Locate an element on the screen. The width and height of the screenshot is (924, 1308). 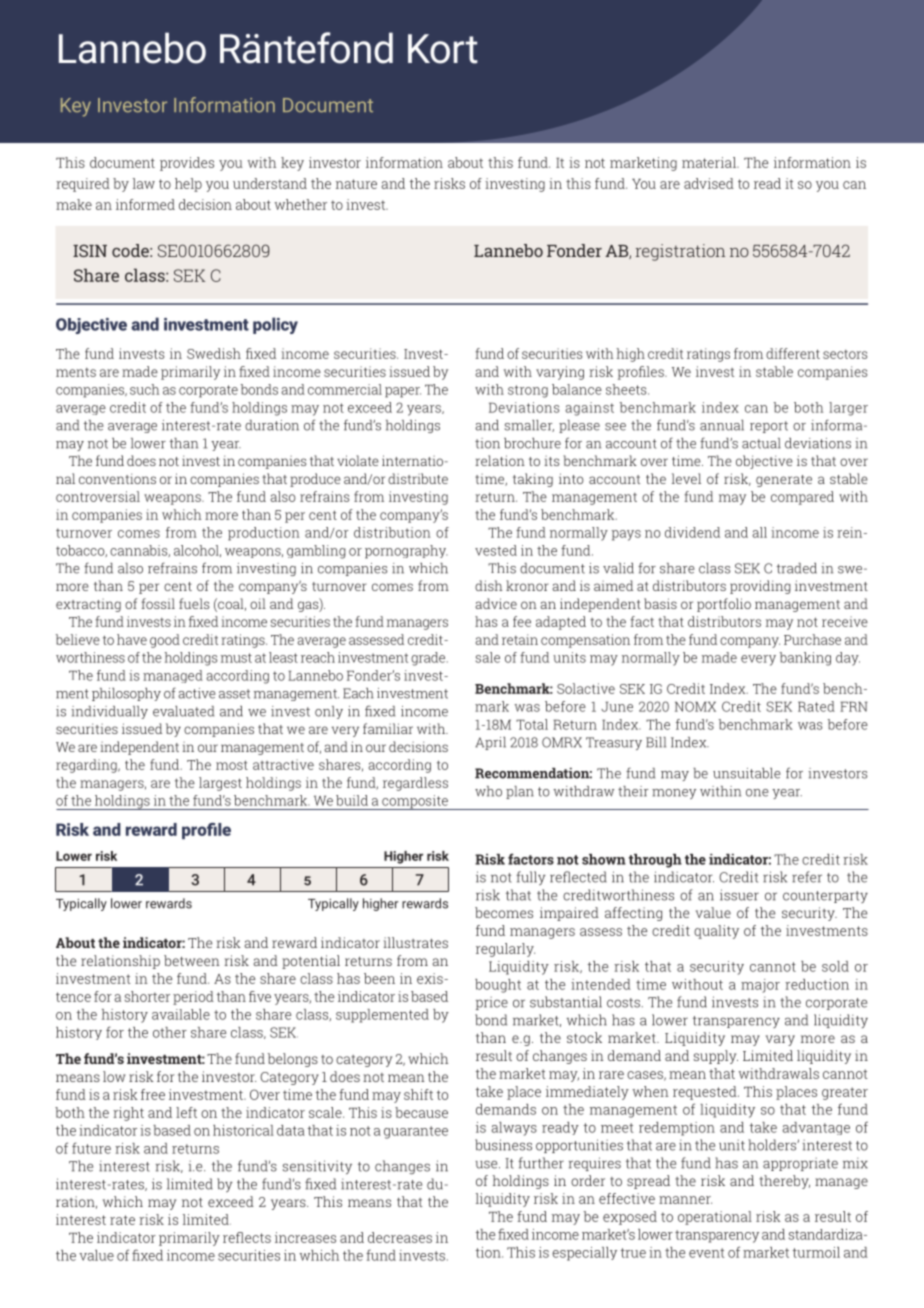
Kort is located at coordinates (443, 49).
